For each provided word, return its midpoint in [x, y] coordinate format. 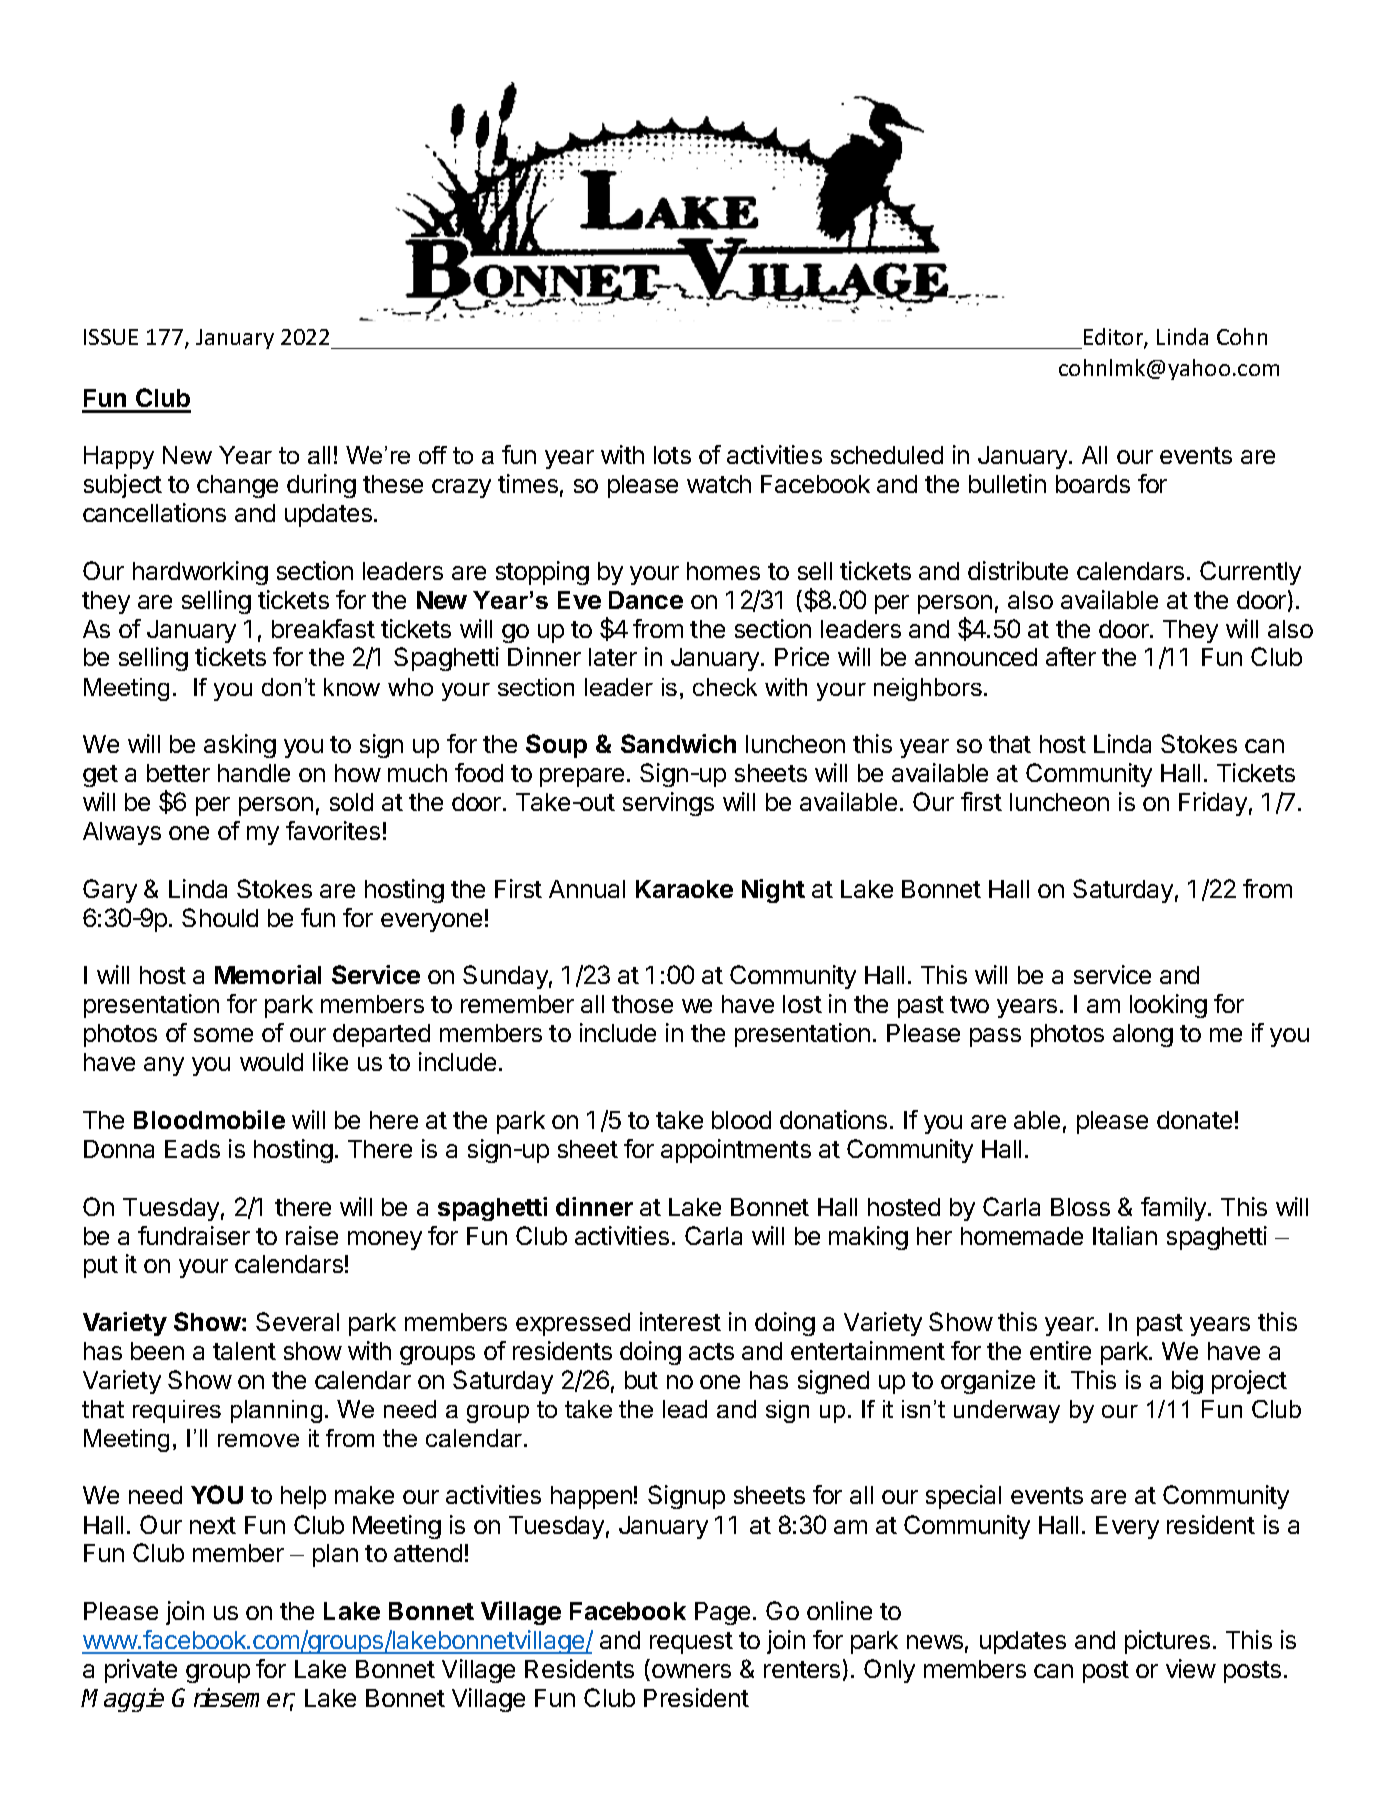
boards [1093, 484]
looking [1168, 1006]
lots [672, 455]
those [642, 1004]
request [691, 1643]
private [141, 1671]
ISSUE [111, 337]
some [223, 1035]
